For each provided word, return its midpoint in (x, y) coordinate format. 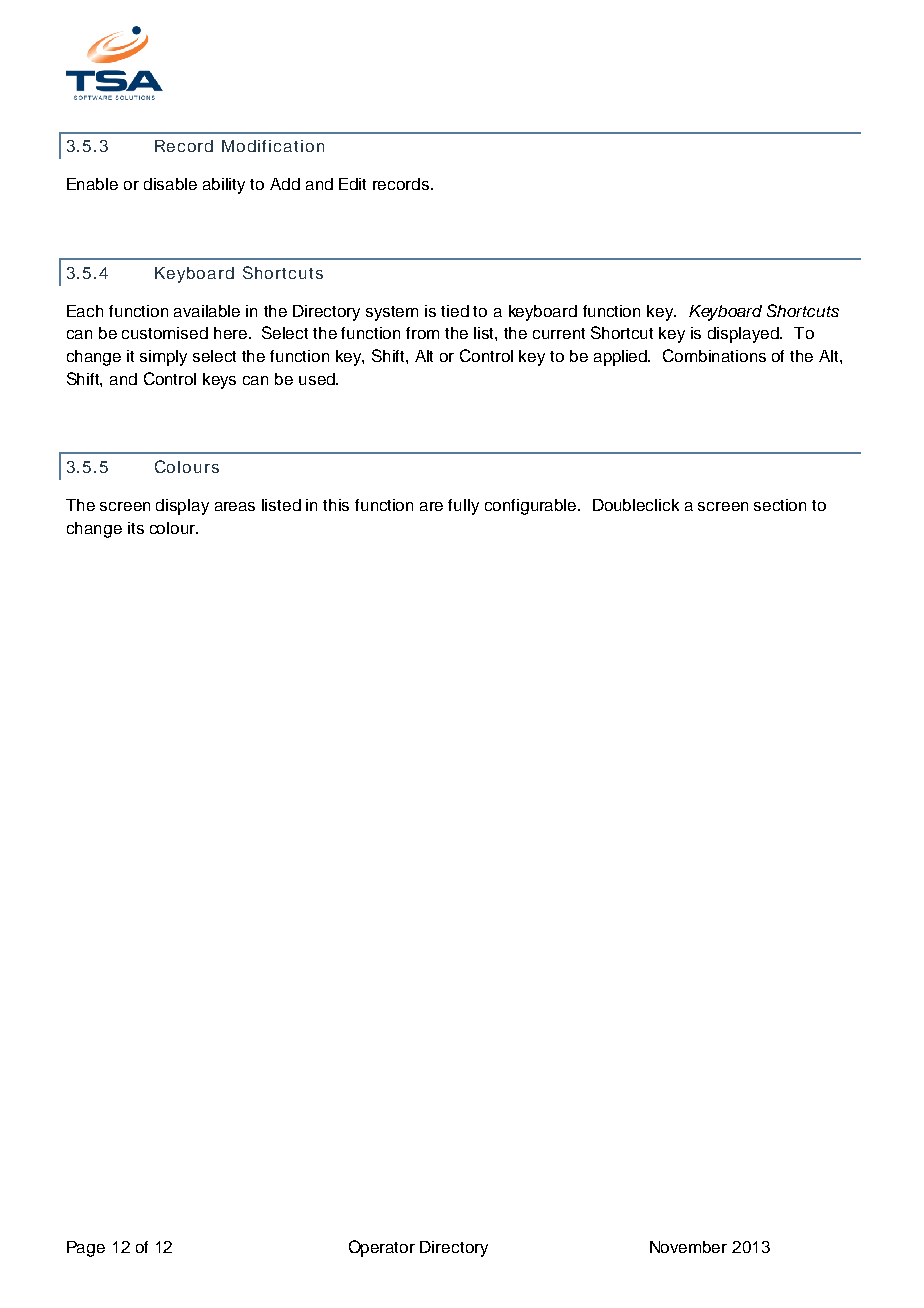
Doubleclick (636, 505)
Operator (382, 1248)
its (136, 528)
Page (86, 1249)
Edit (352, 184)
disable (170, 184)
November (688, 1247)
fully (463, 507)
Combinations (714, 355)
